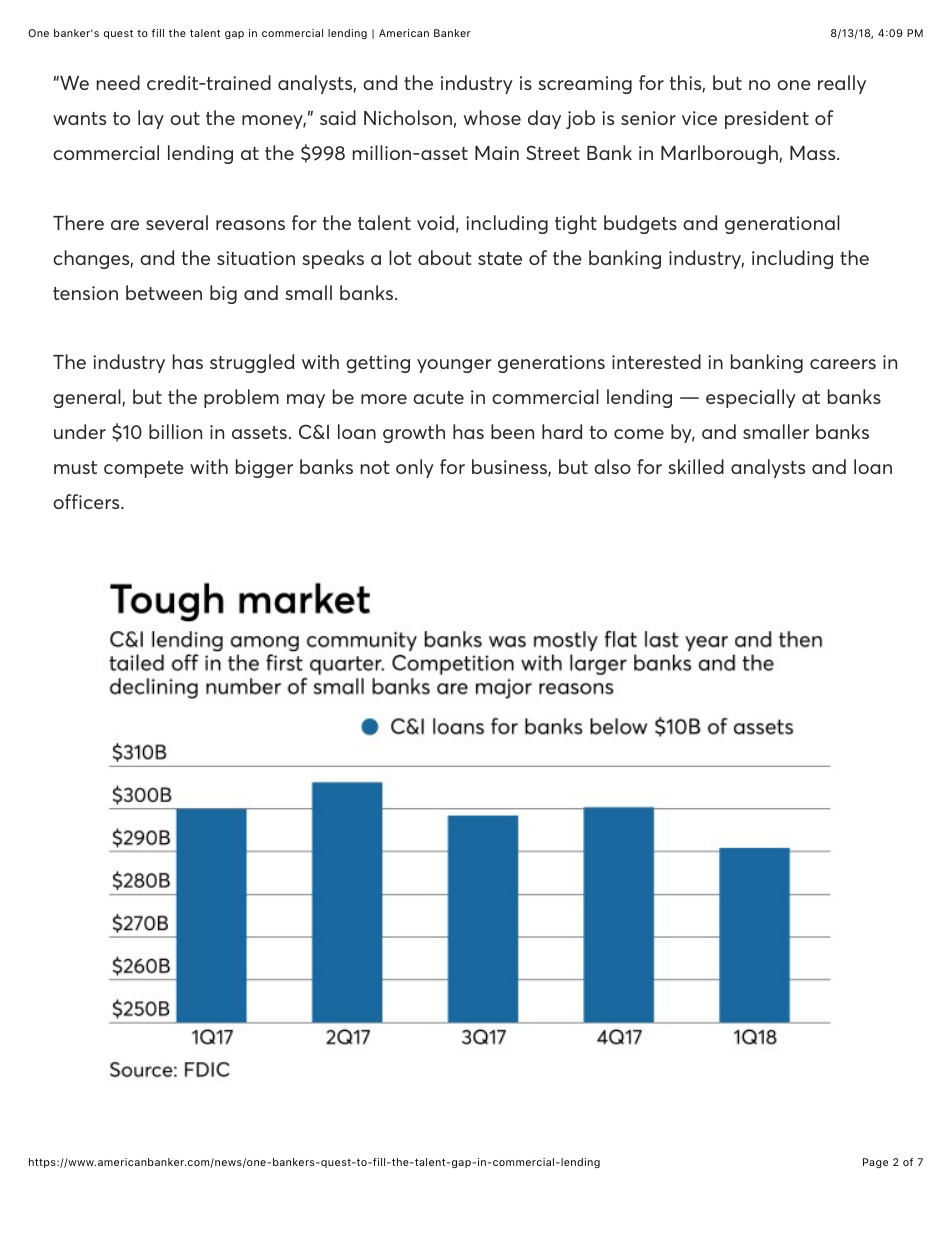 The image size is (952, 1233). Describe the element at coordinates (175, 431) in the image. I see `billion` at that location.
